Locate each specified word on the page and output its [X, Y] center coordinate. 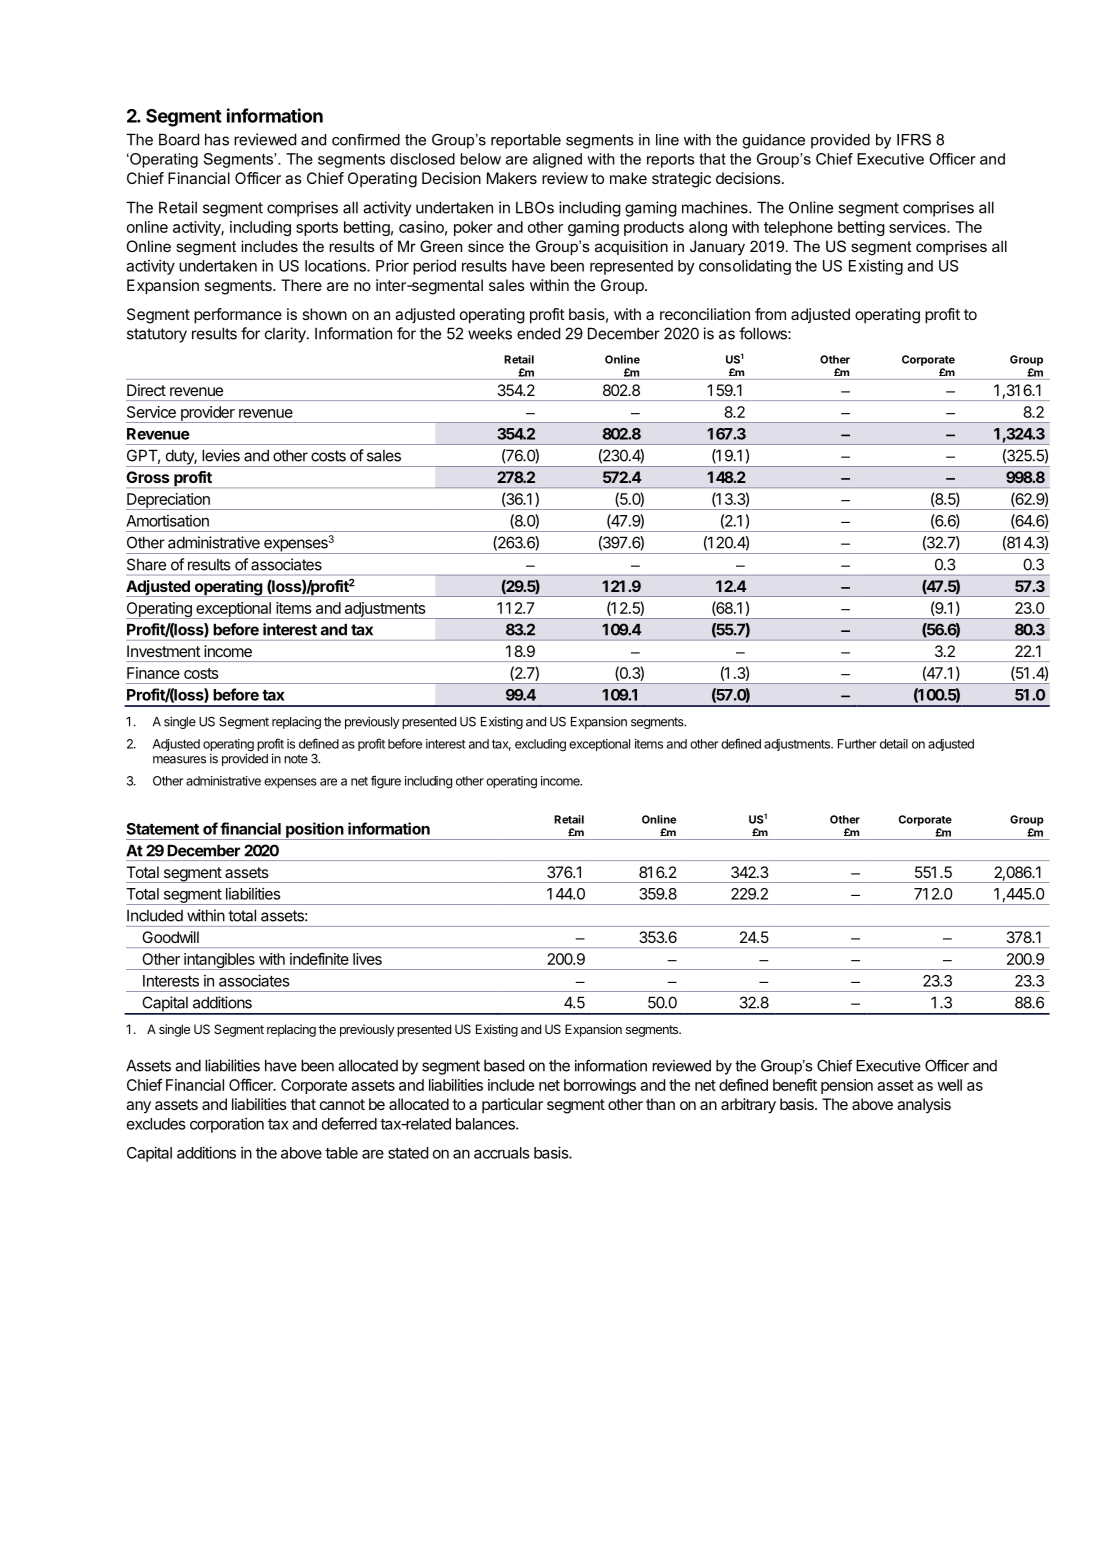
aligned [557, 160]
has [217, 139]
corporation [227, 1125]
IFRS [914, 139]
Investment [164, 651]
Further [857, 744]
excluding [540, 745]
